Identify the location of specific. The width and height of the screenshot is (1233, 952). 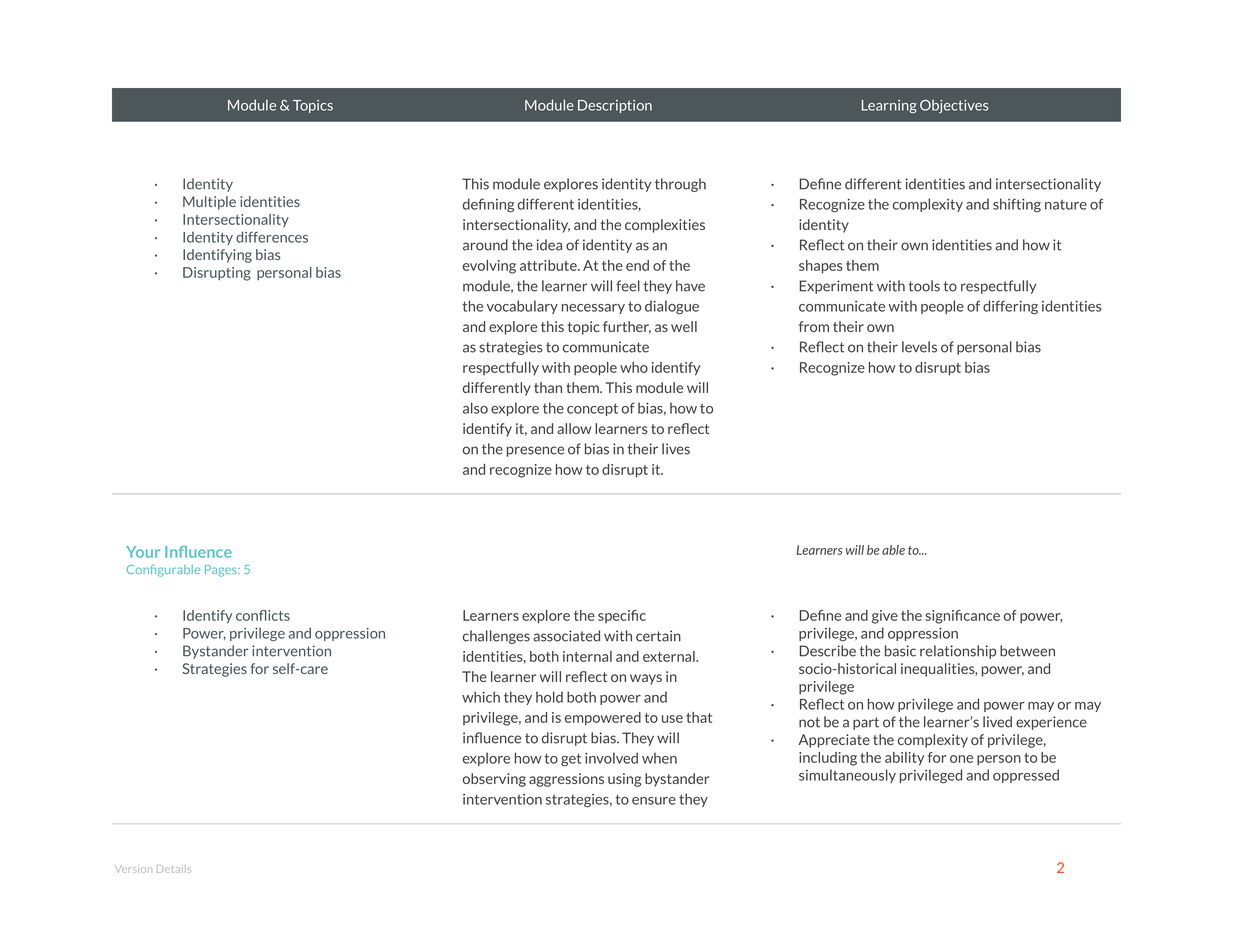
(622, 616).
